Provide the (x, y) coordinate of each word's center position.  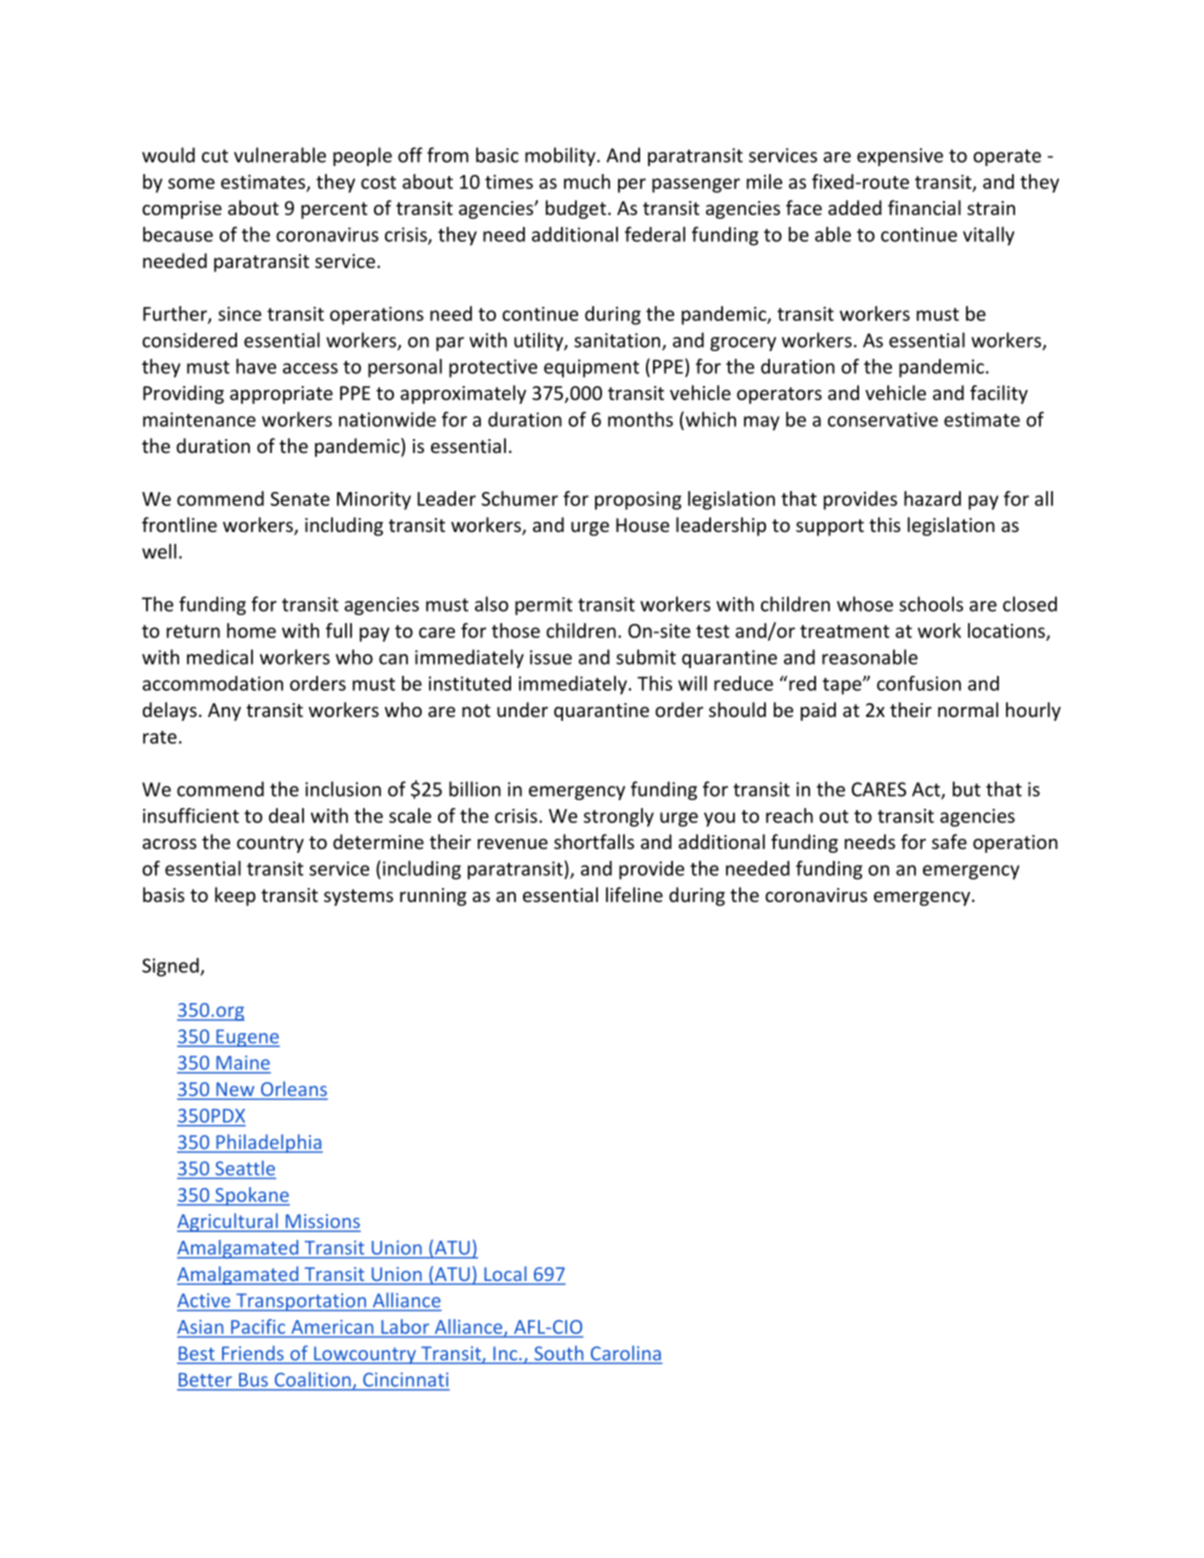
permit (544, 606)
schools (931, 604)
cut (215, 156)
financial (924, 207)
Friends (253, 1353)
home (251, 630)
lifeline (634, 894)
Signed (171, 967)
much (587, 181)
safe (949, 841)
